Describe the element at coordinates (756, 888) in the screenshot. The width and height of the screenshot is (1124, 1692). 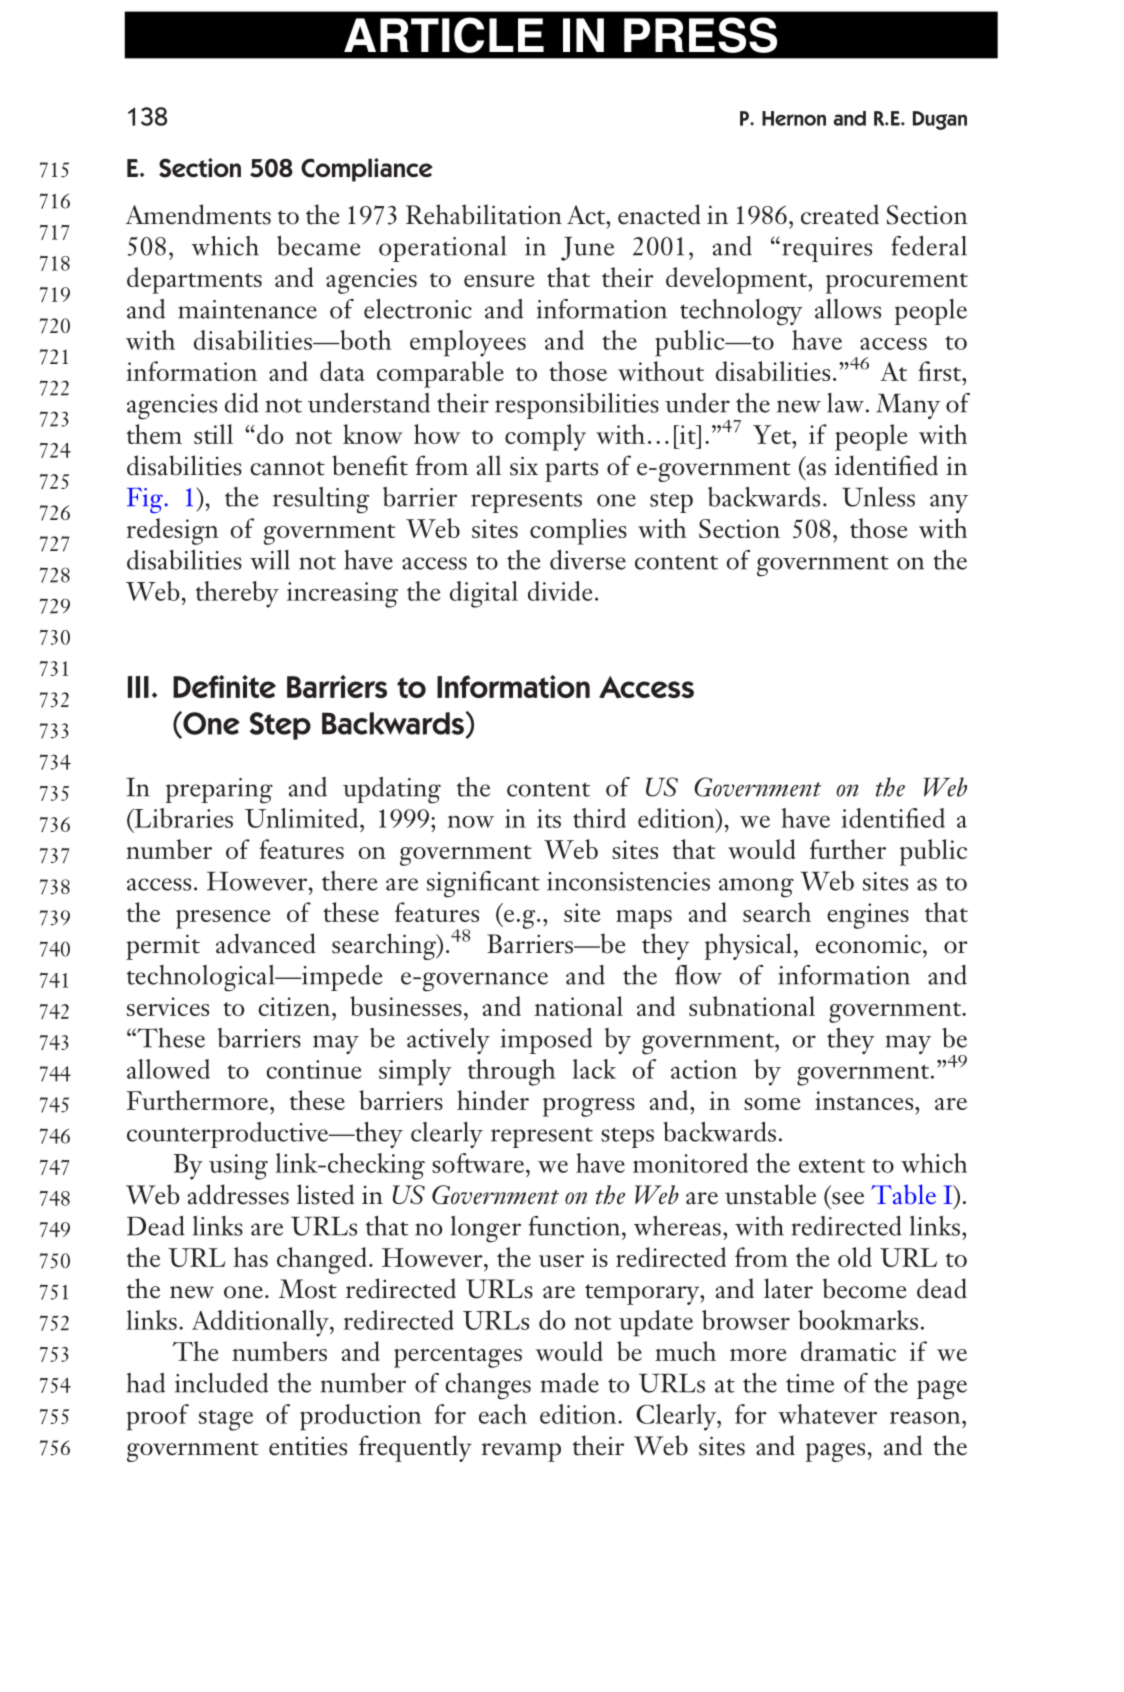
I see `among` at that location.
